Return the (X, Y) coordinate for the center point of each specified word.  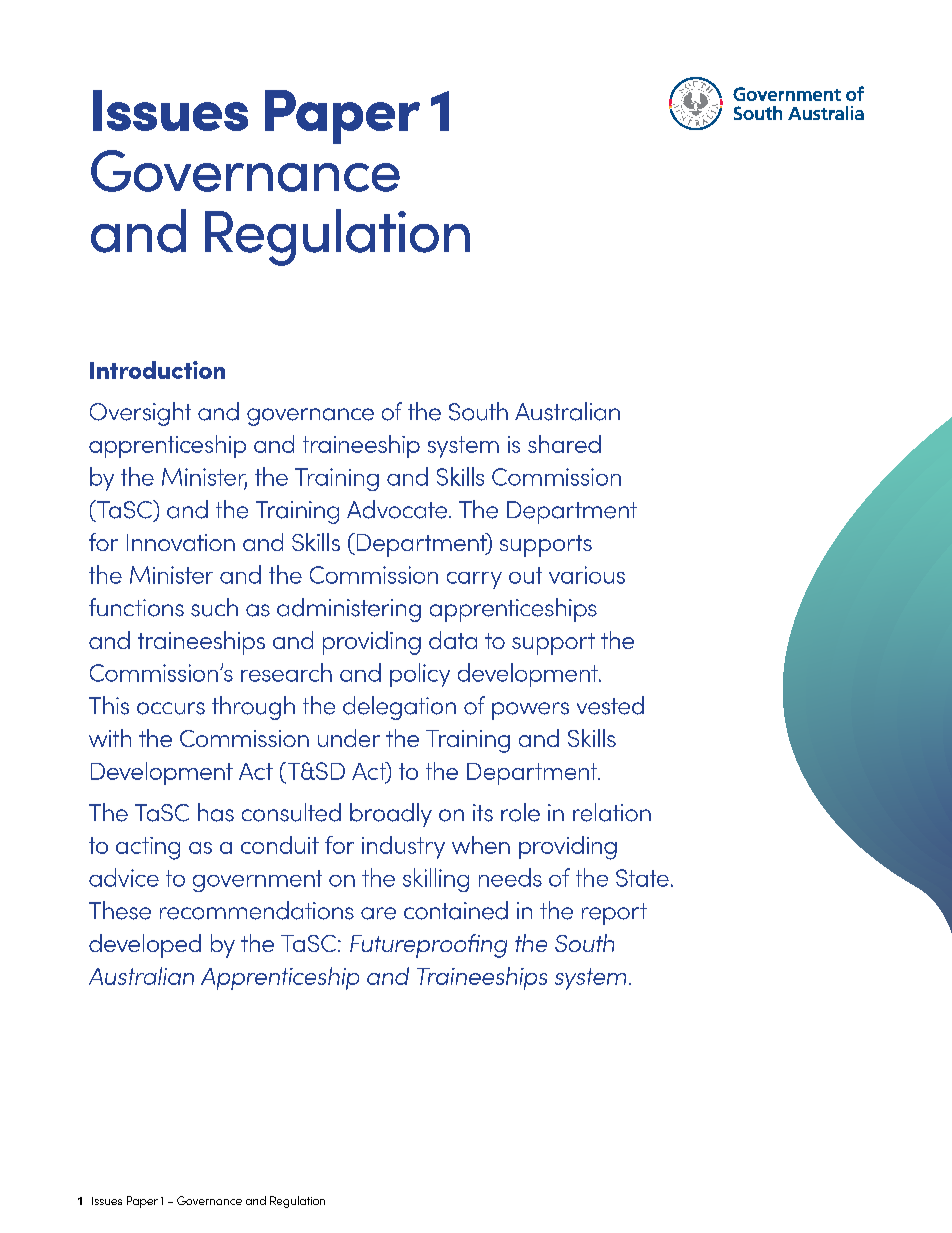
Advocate (397, 509)
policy (420, 675)
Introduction (157, 370)
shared (564, 444)
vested (610, 705)
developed (145, 946)
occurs (171, 708)
